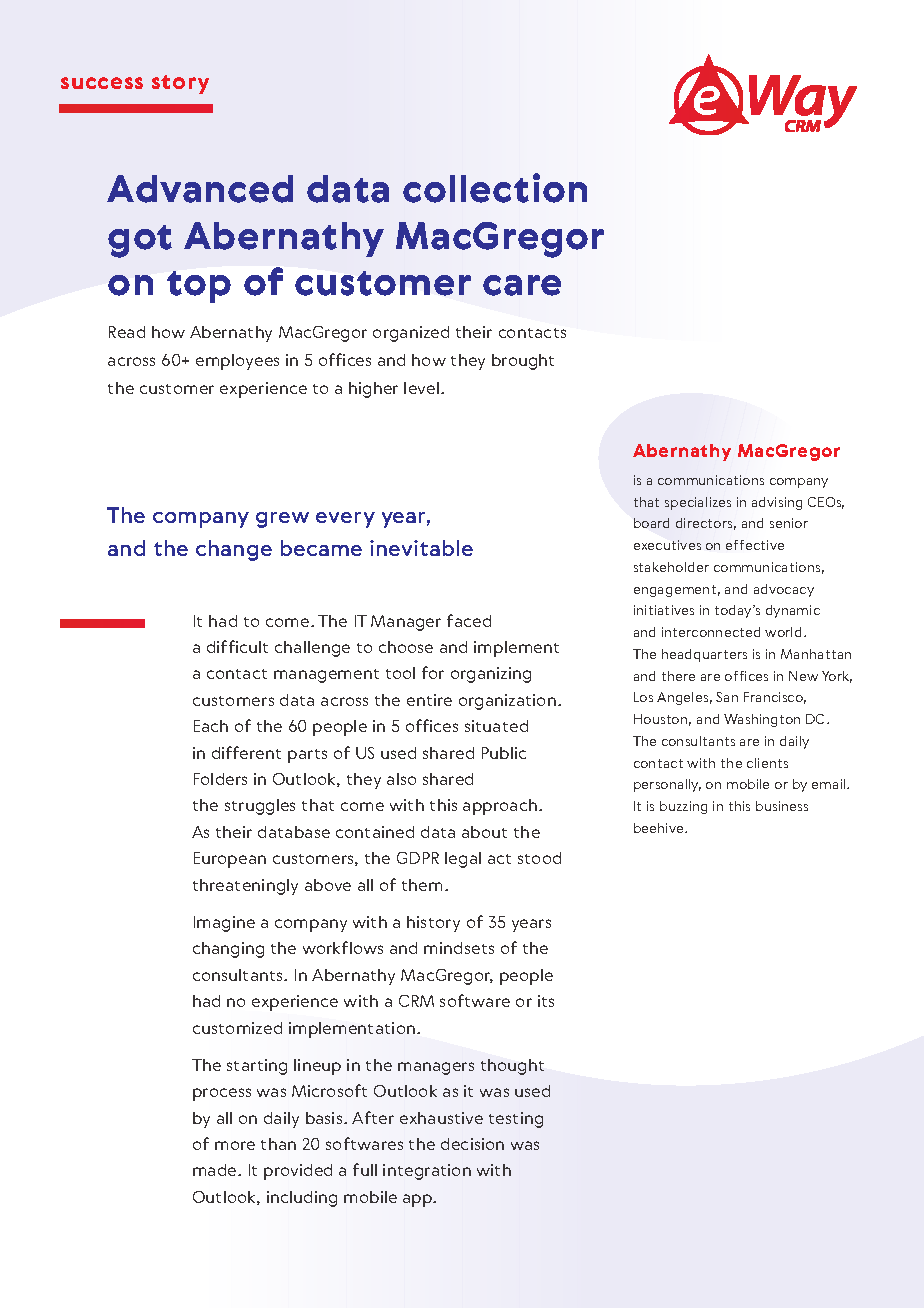 This screenshot has width=924, height=1308. I want to click on faced, so click(469, 620).
